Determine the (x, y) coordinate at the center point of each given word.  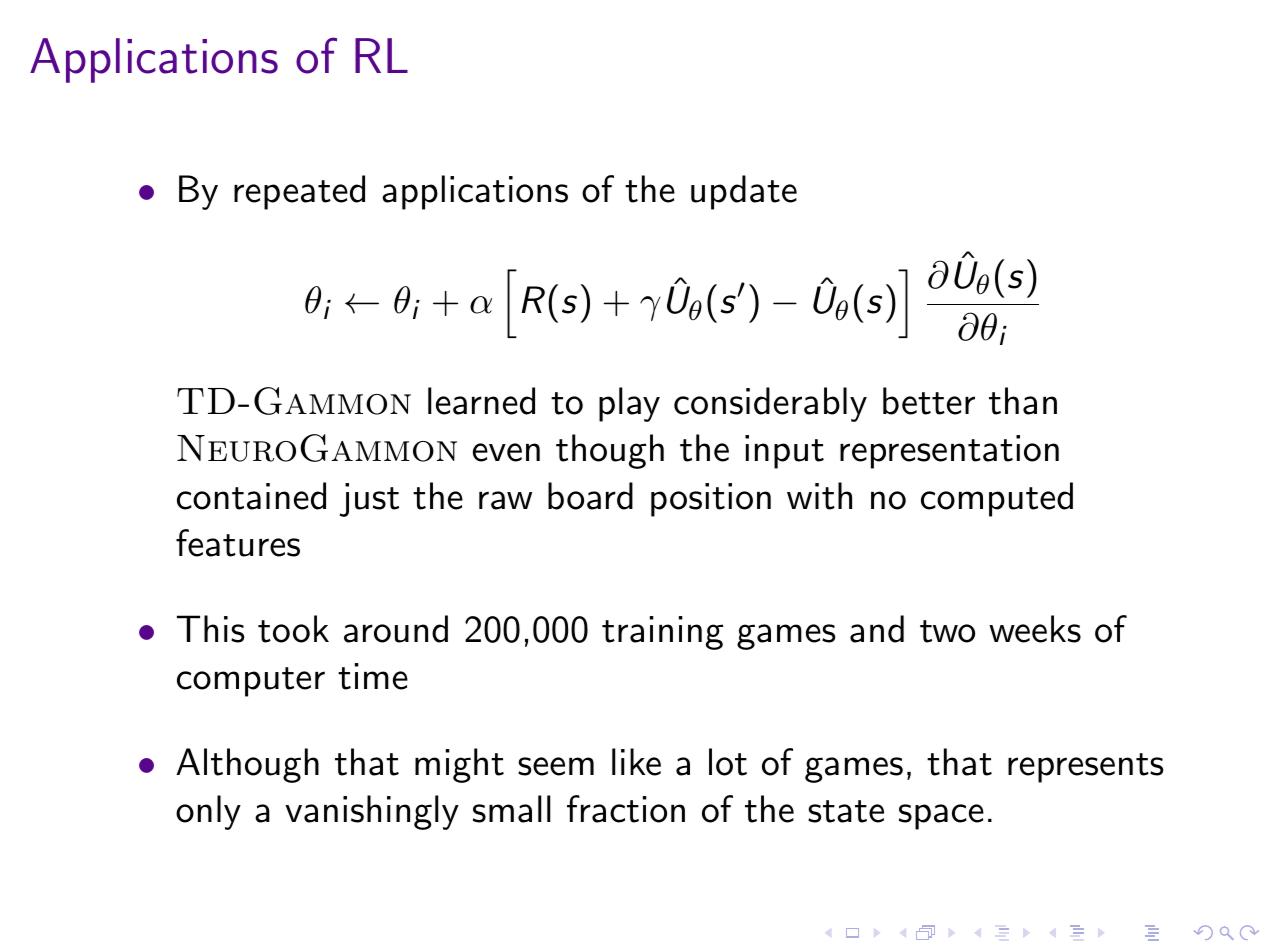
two (947, 631)
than (1023, 401)
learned (481, 401)
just (369, 500)
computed (997, 499)
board (590, 496)
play (629, 404)
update (744, 192)
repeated (299, 192)
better (929, 401)
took (293, 629)
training (663, 633)
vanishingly (372, 812)
